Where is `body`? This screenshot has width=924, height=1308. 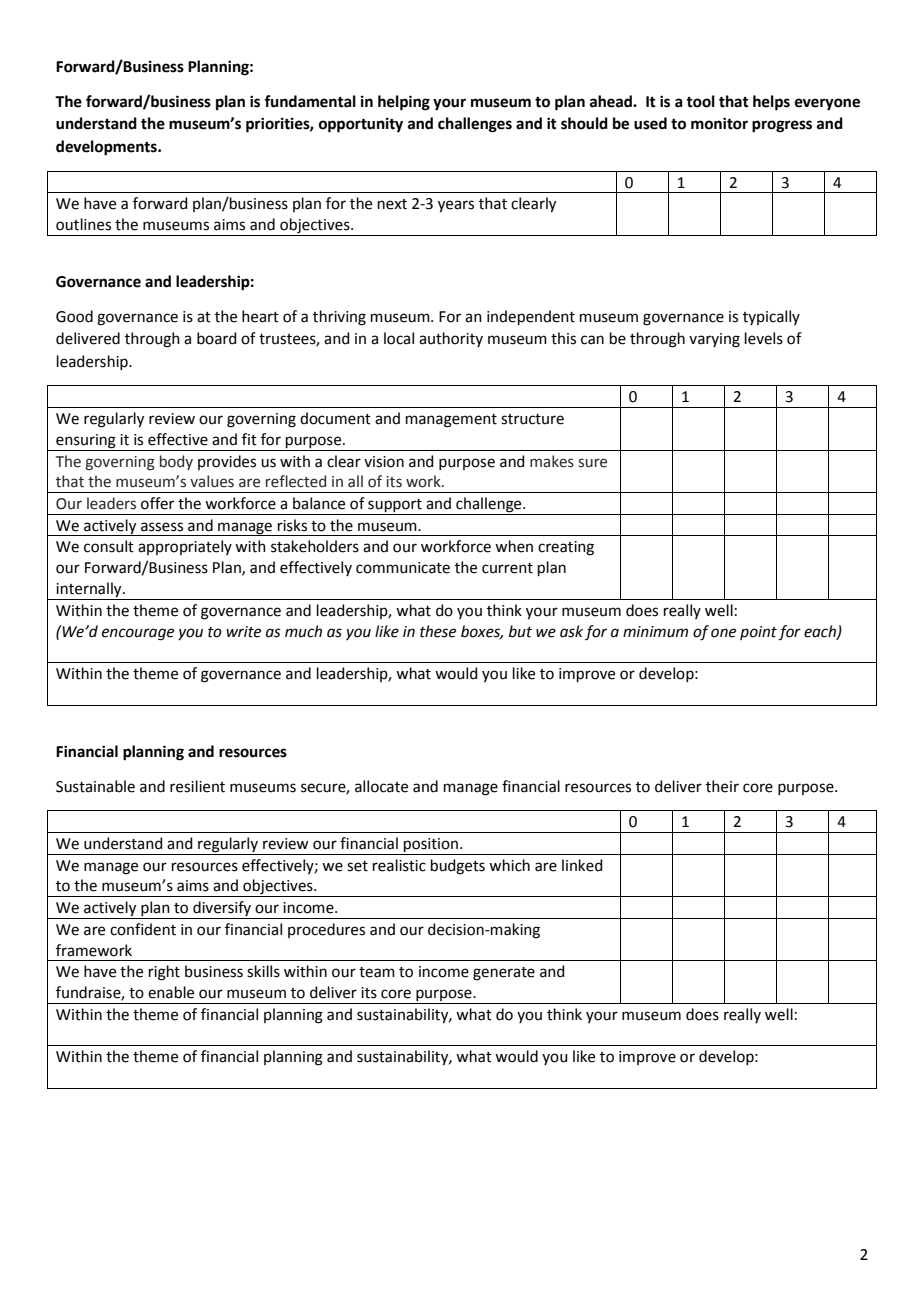 body is located at coordinates (176, 462).
